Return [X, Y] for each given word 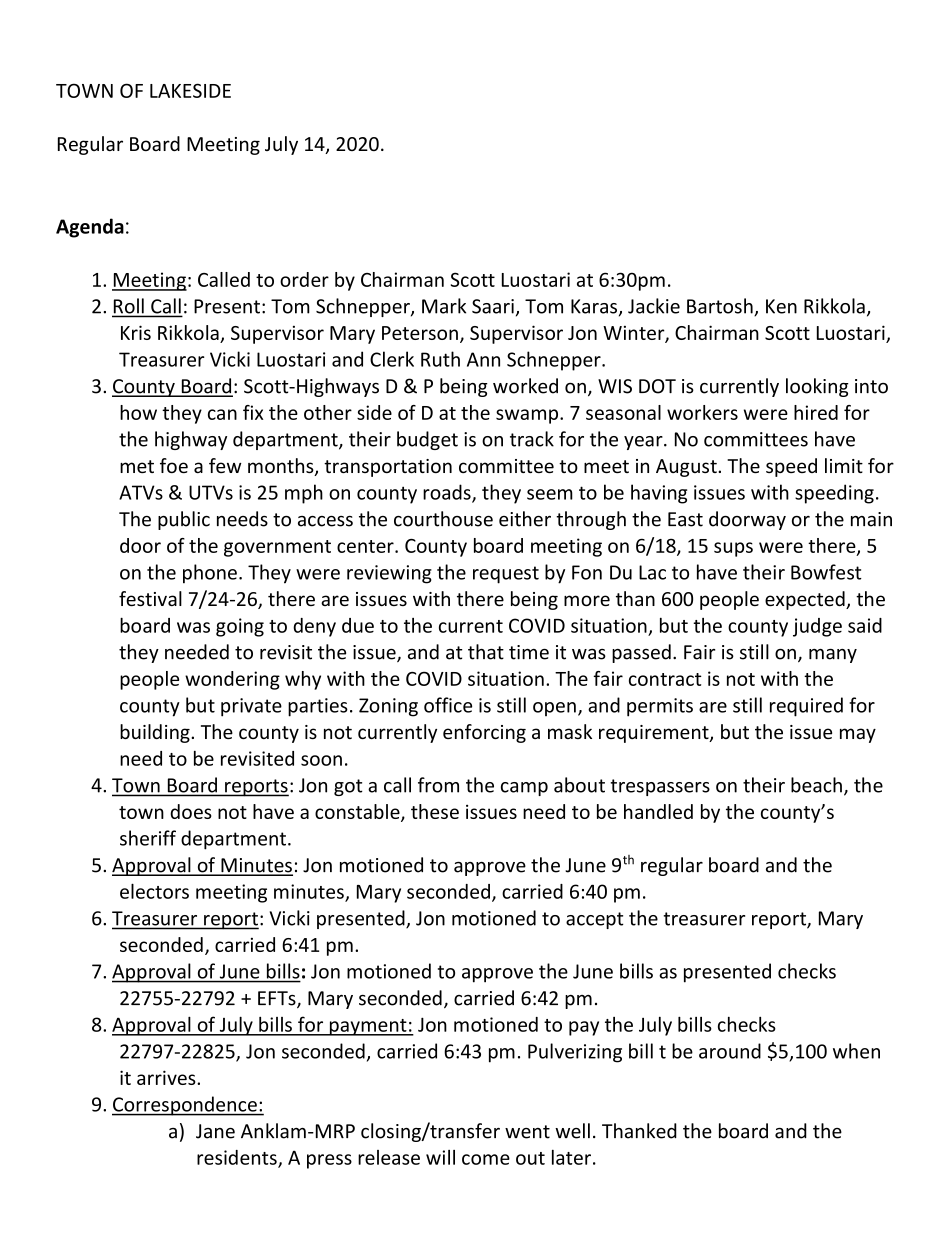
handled [658, 811]
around [730, 1051]
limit [844, 465]
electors [154, 891]
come [486, 1159]
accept [595, 920]
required [806, 707]
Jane [215, 1131]
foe [174, 465]
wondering [232, 680]
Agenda [90, 228]
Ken [781, 306]
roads [448, 493]
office [448, 705]
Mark [444, 306]
